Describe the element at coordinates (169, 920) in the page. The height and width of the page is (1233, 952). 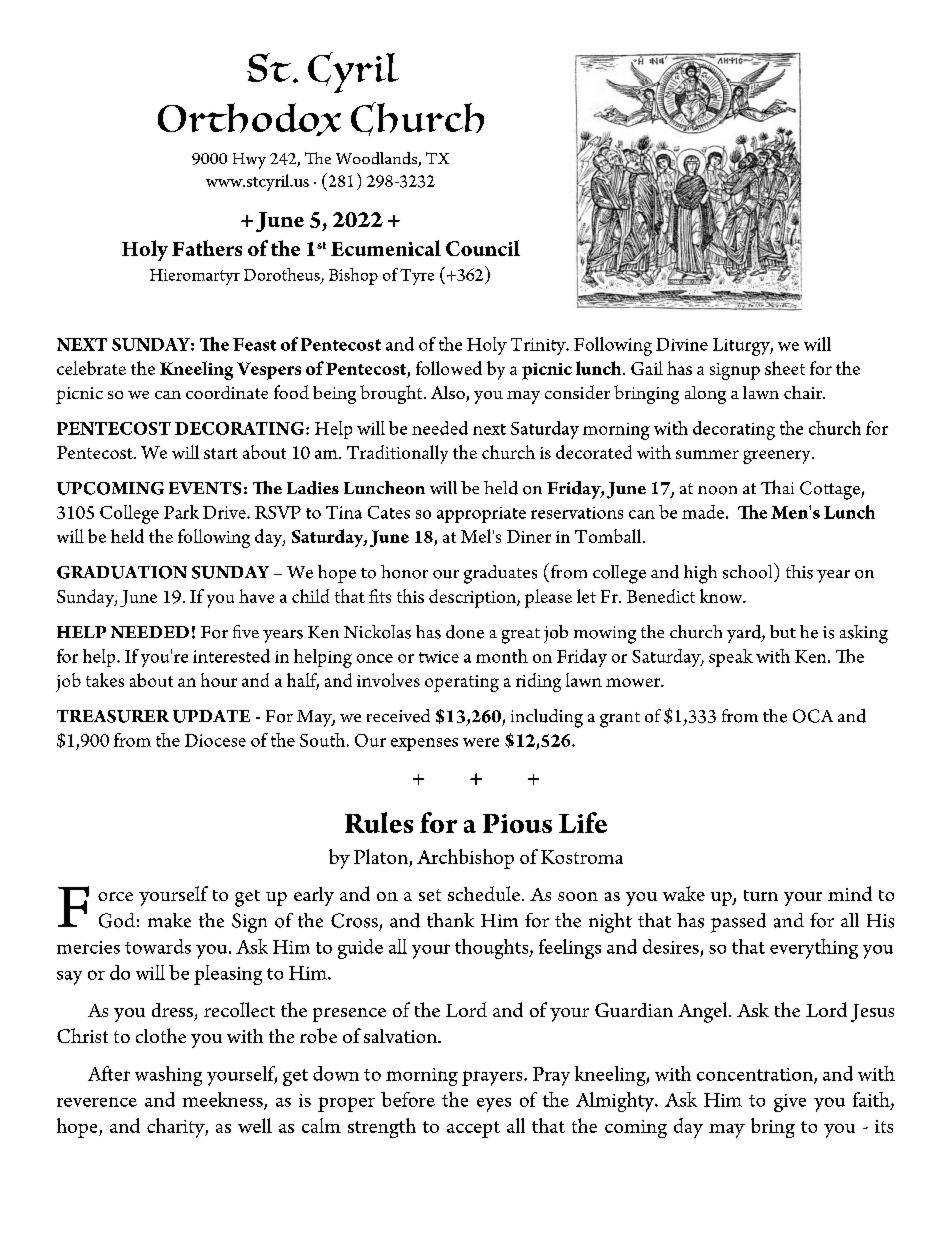
I see `make` at that location.
